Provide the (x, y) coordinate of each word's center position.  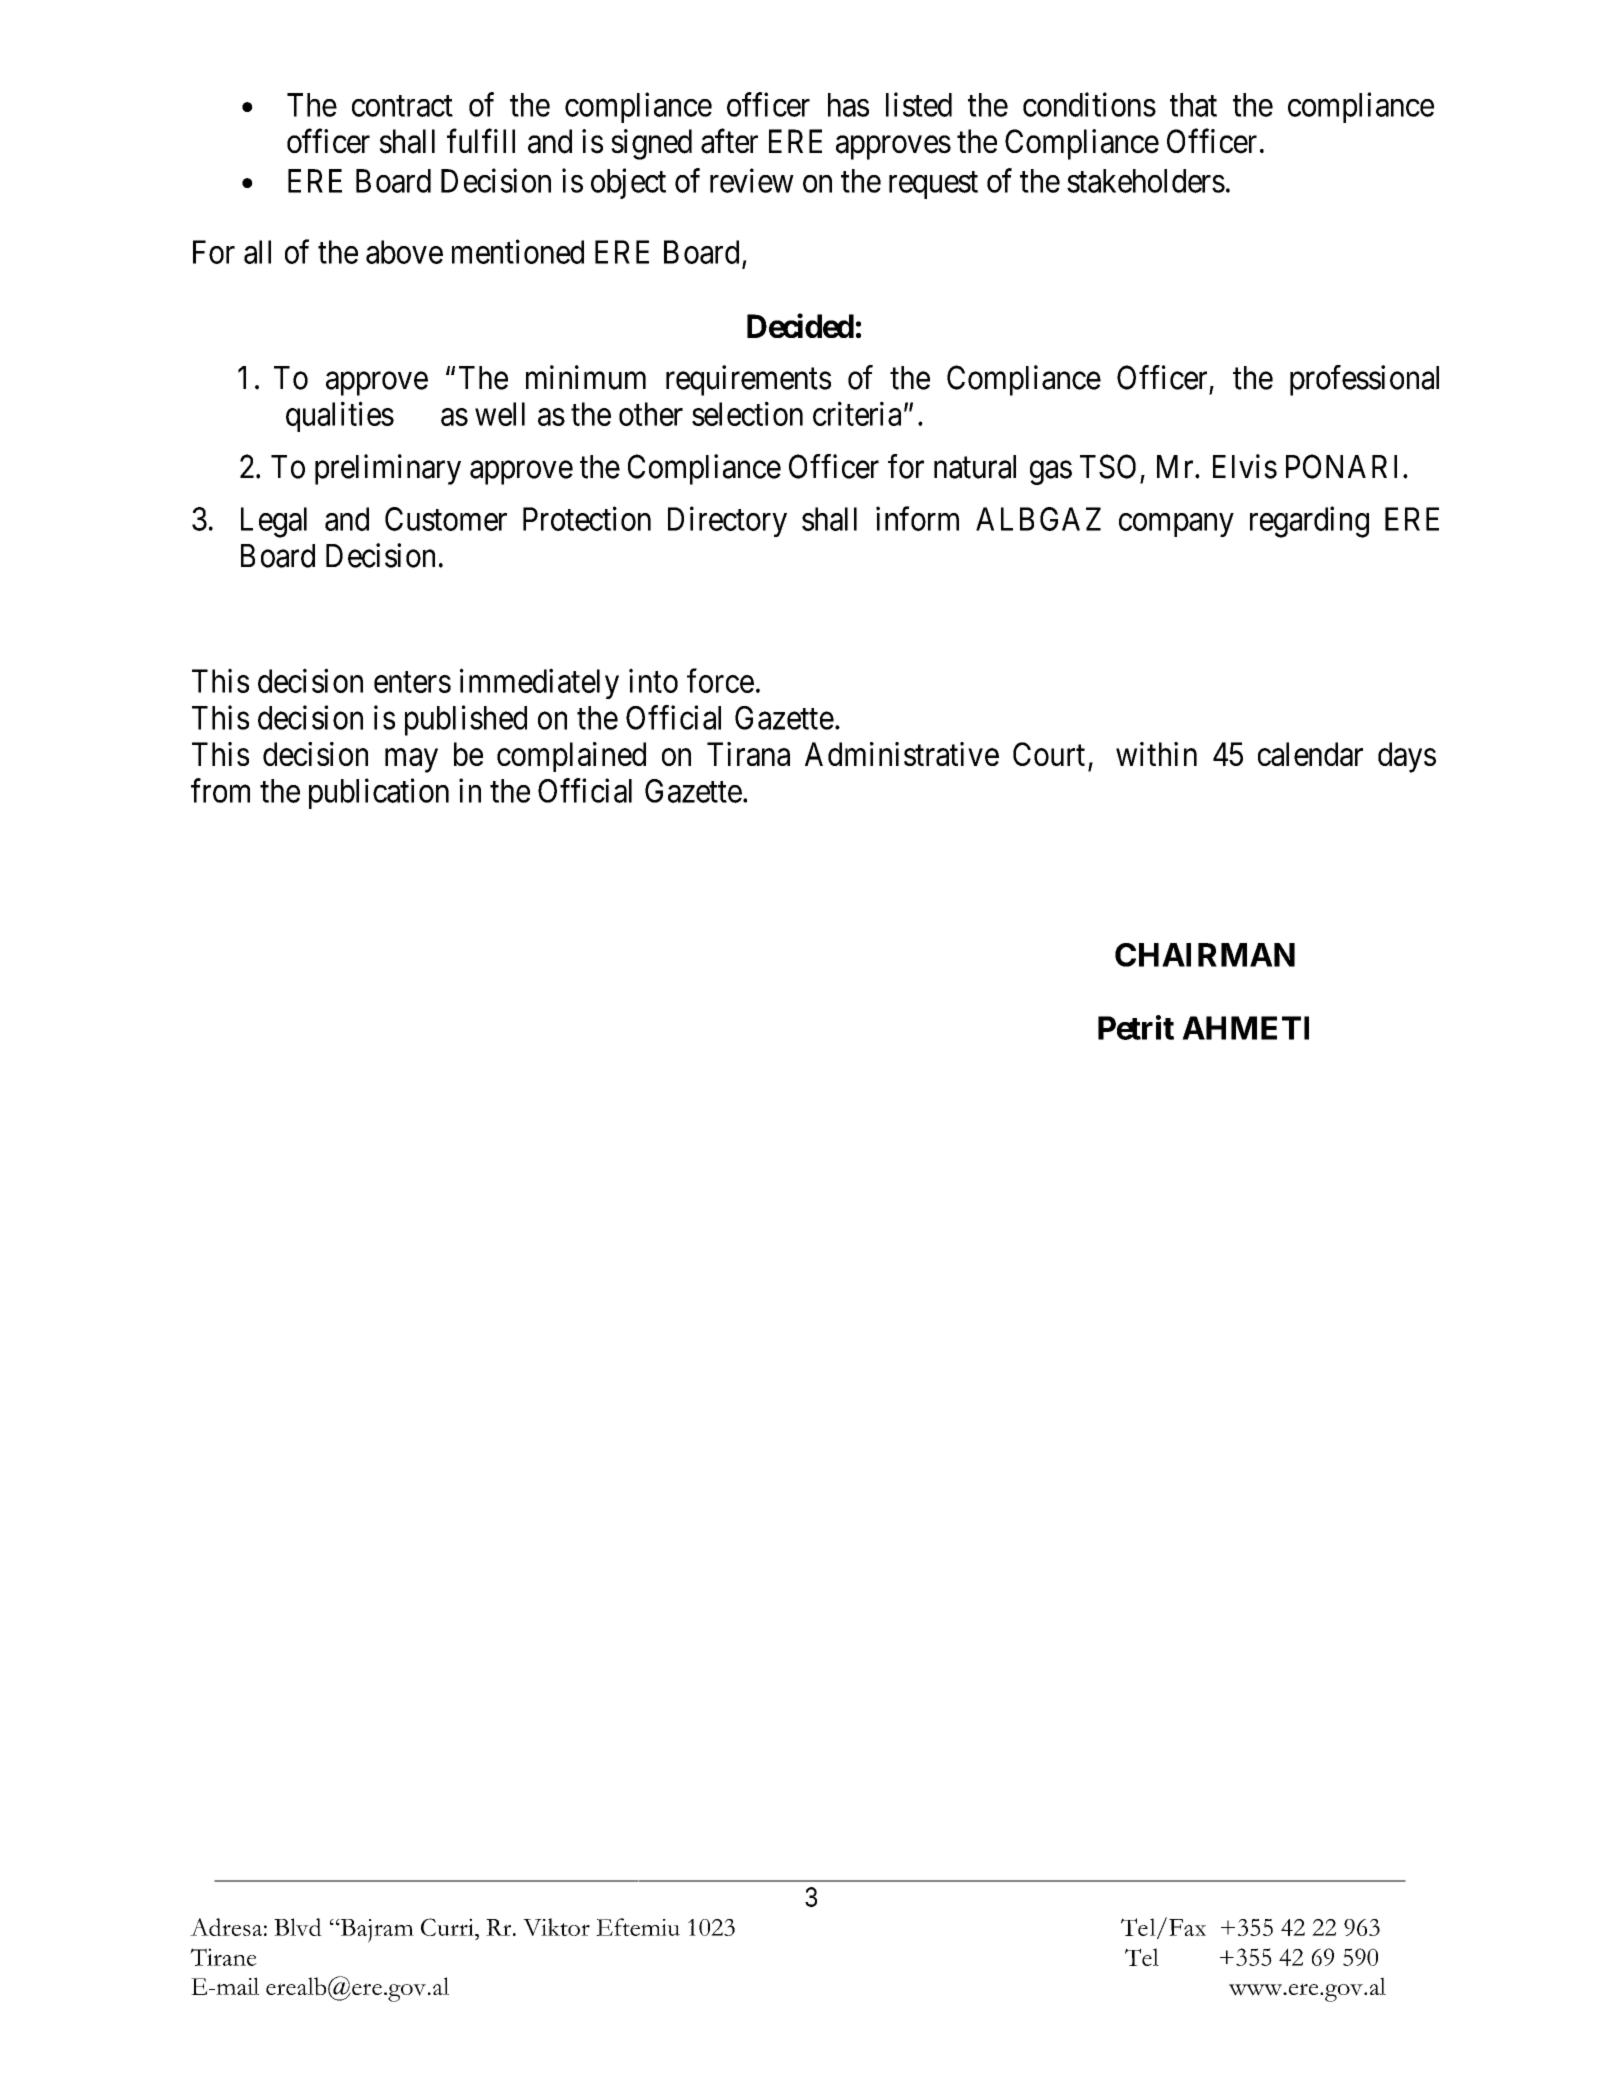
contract (402, 106)
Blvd (298, 1927)
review (752, 180)
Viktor (556, 1927)
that (1193, 105)
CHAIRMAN (1205, 955)
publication (379, 793)
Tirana (748, 754)
